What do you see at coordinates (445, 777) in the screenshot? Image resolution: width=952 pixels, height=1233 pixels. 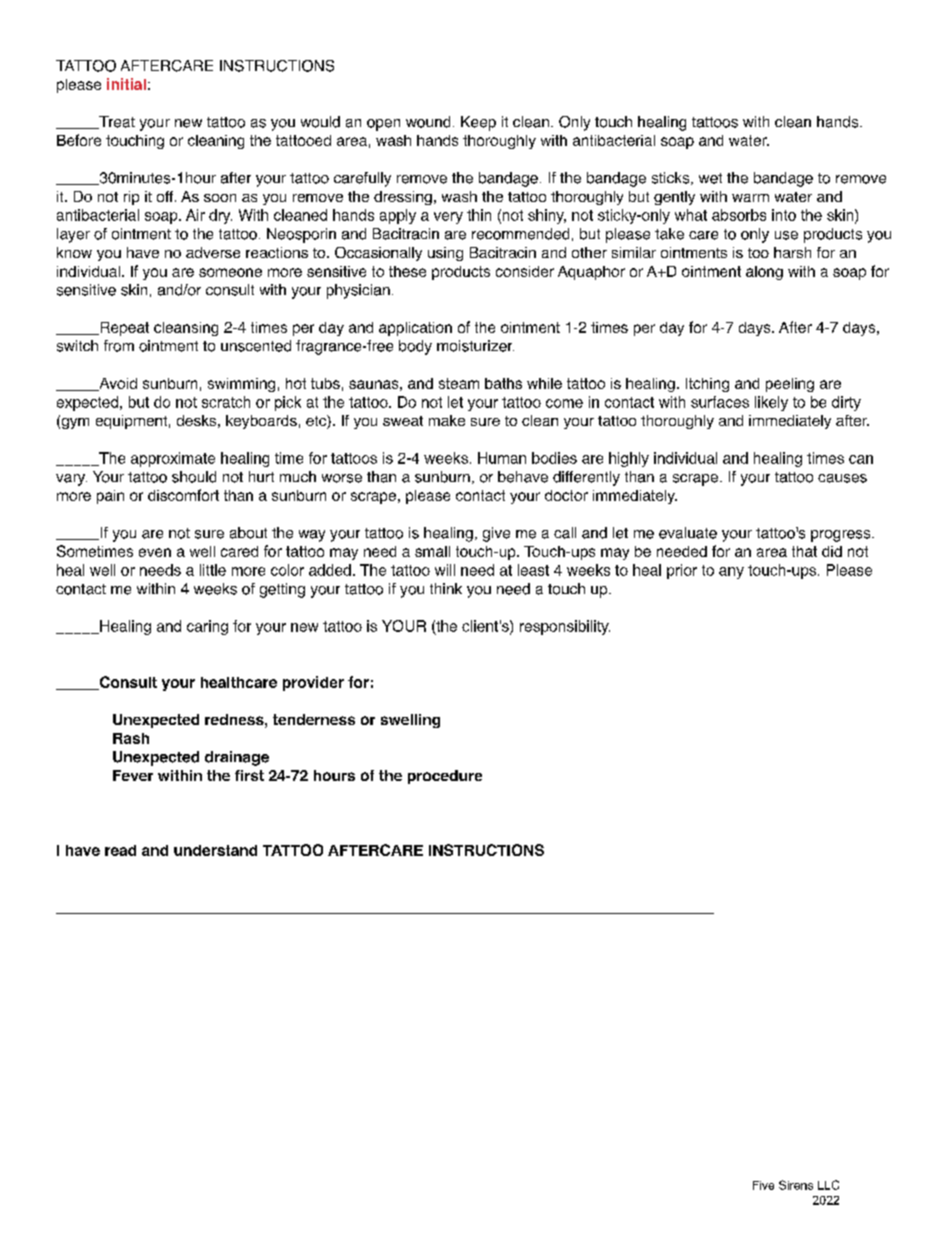 I see `procedure` at bounding box center [445, 777].
